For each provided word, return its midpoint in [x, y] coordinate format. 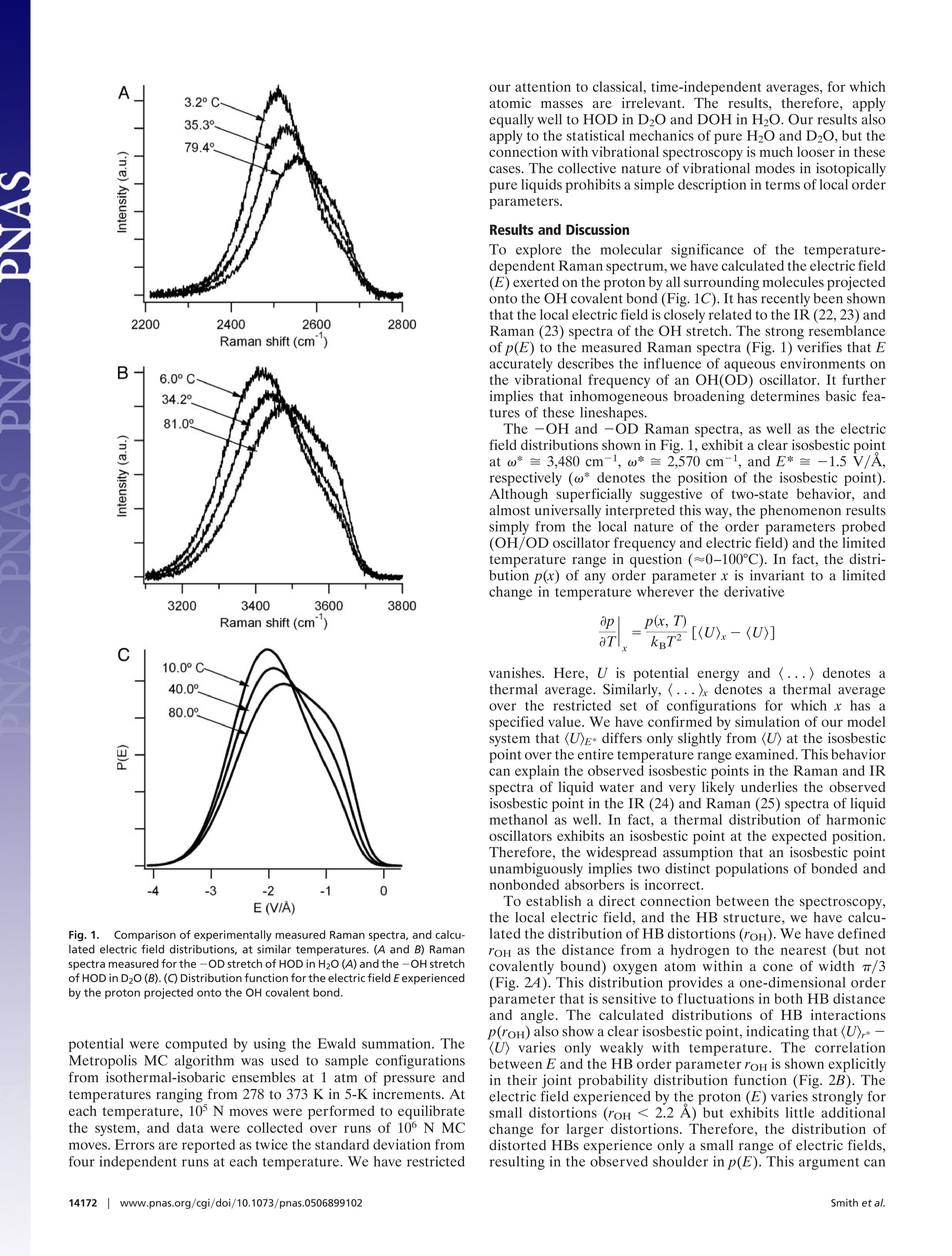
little [800, 1112]
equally [511, 121]
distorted [517, 1144]
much [776, 151]
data [190, 1127]
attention [543, 86]
